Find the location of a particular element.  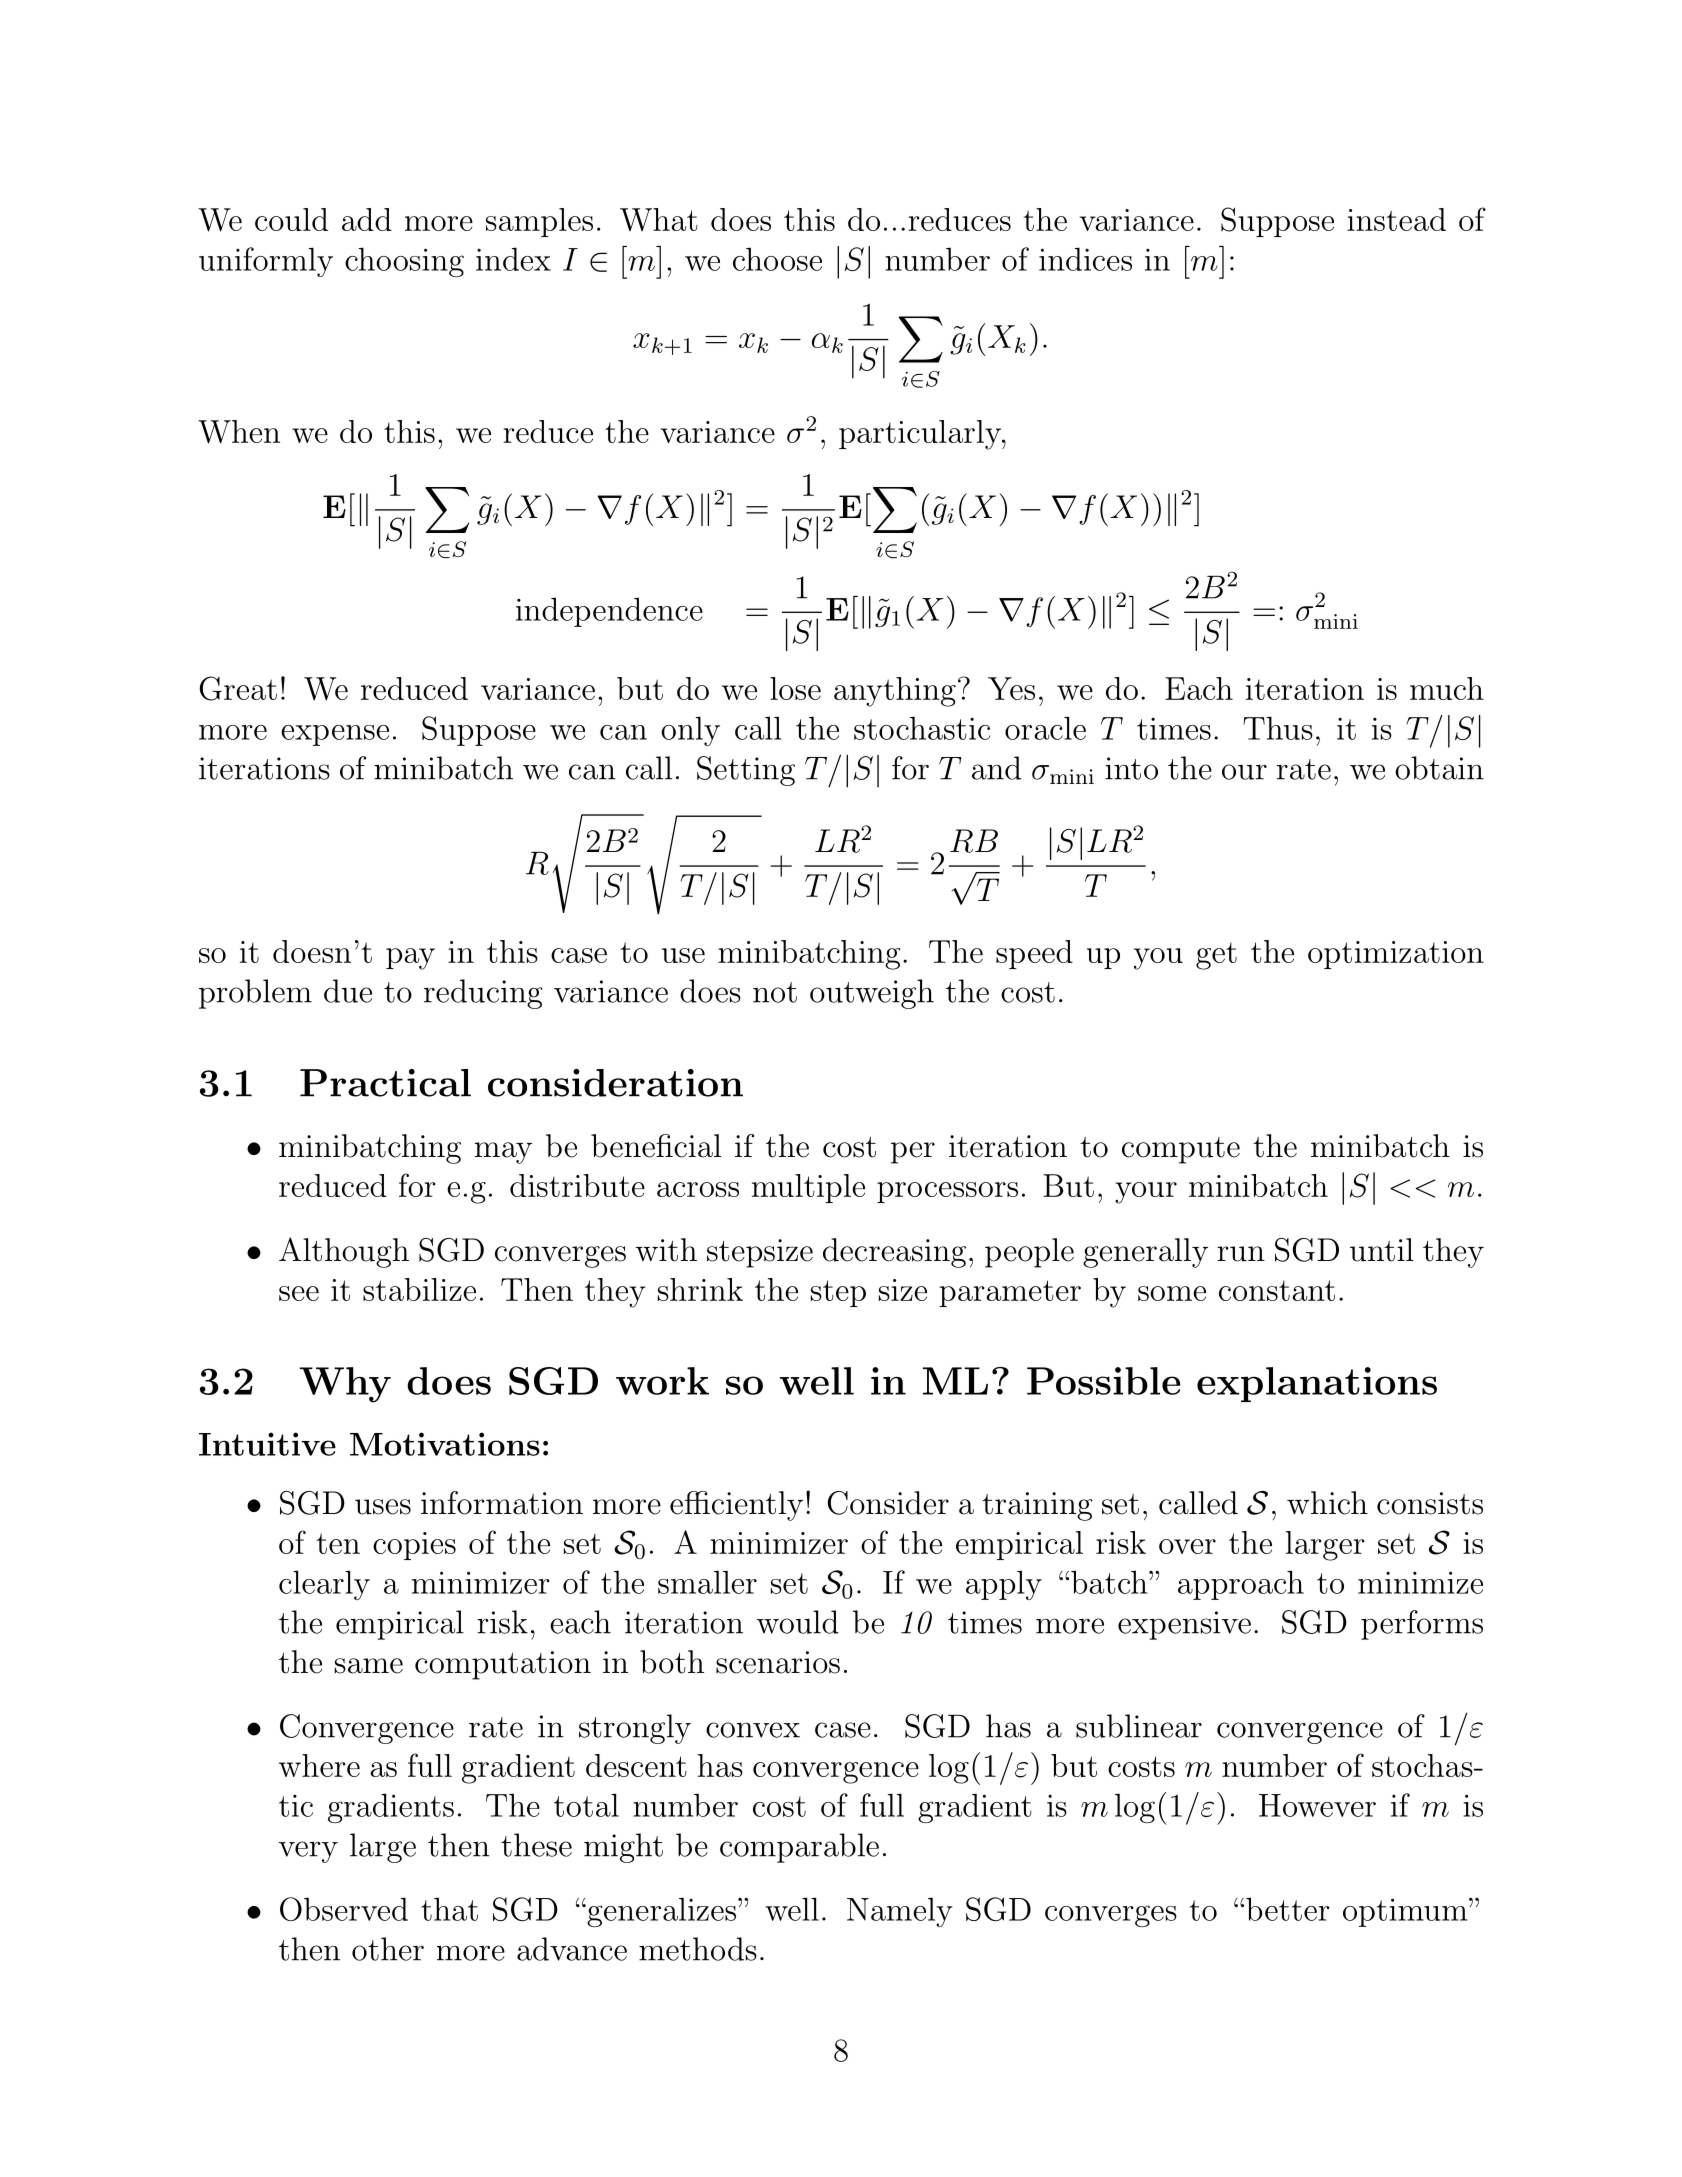

compute is located at coordinates (1181, 1150).
